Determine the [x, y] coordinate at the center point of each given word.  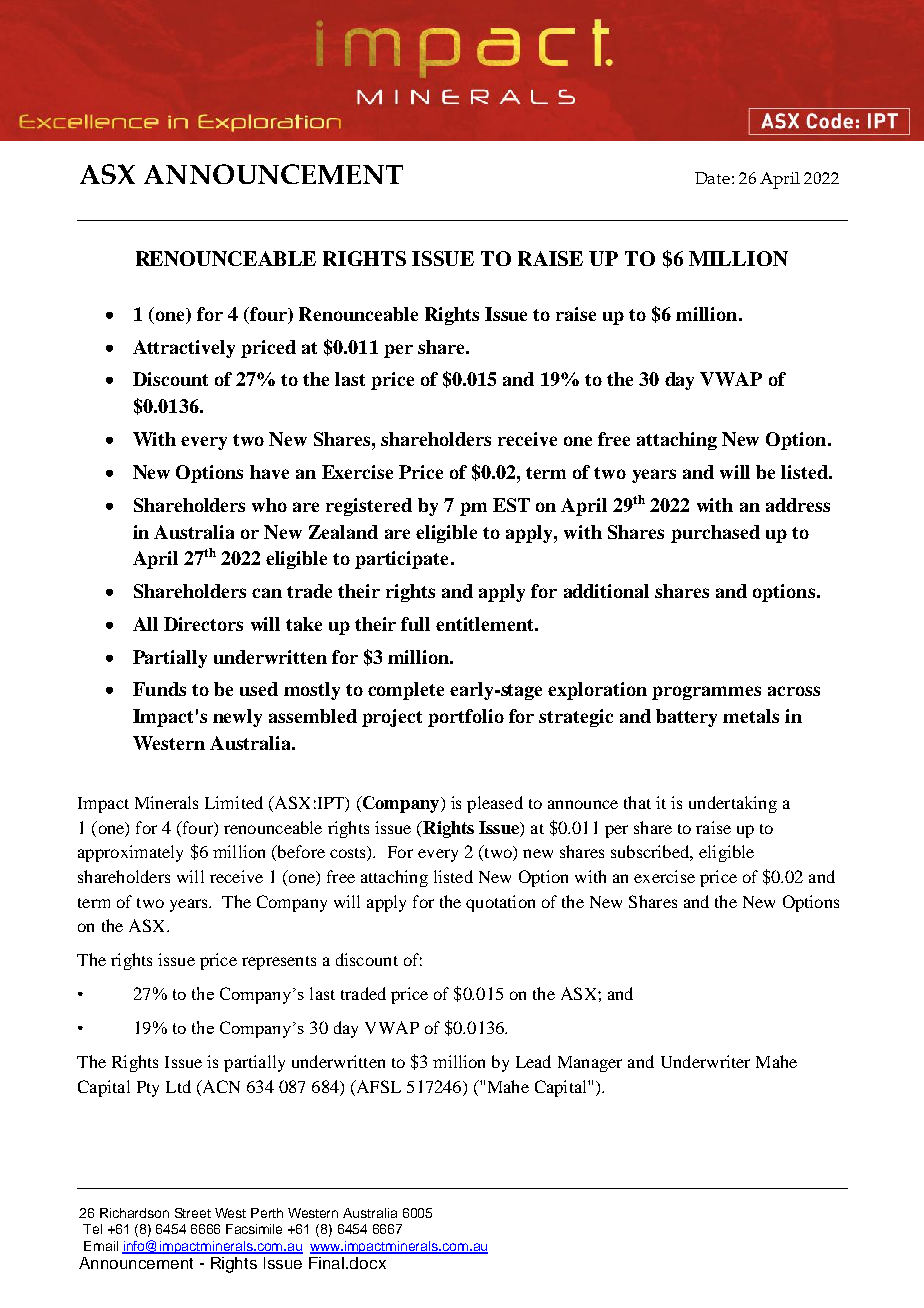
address [798, 505]
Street [193, 1213]
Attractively [184, 349]
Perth [267, 1213]
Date [712, 178]
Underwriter [705, 1061]
